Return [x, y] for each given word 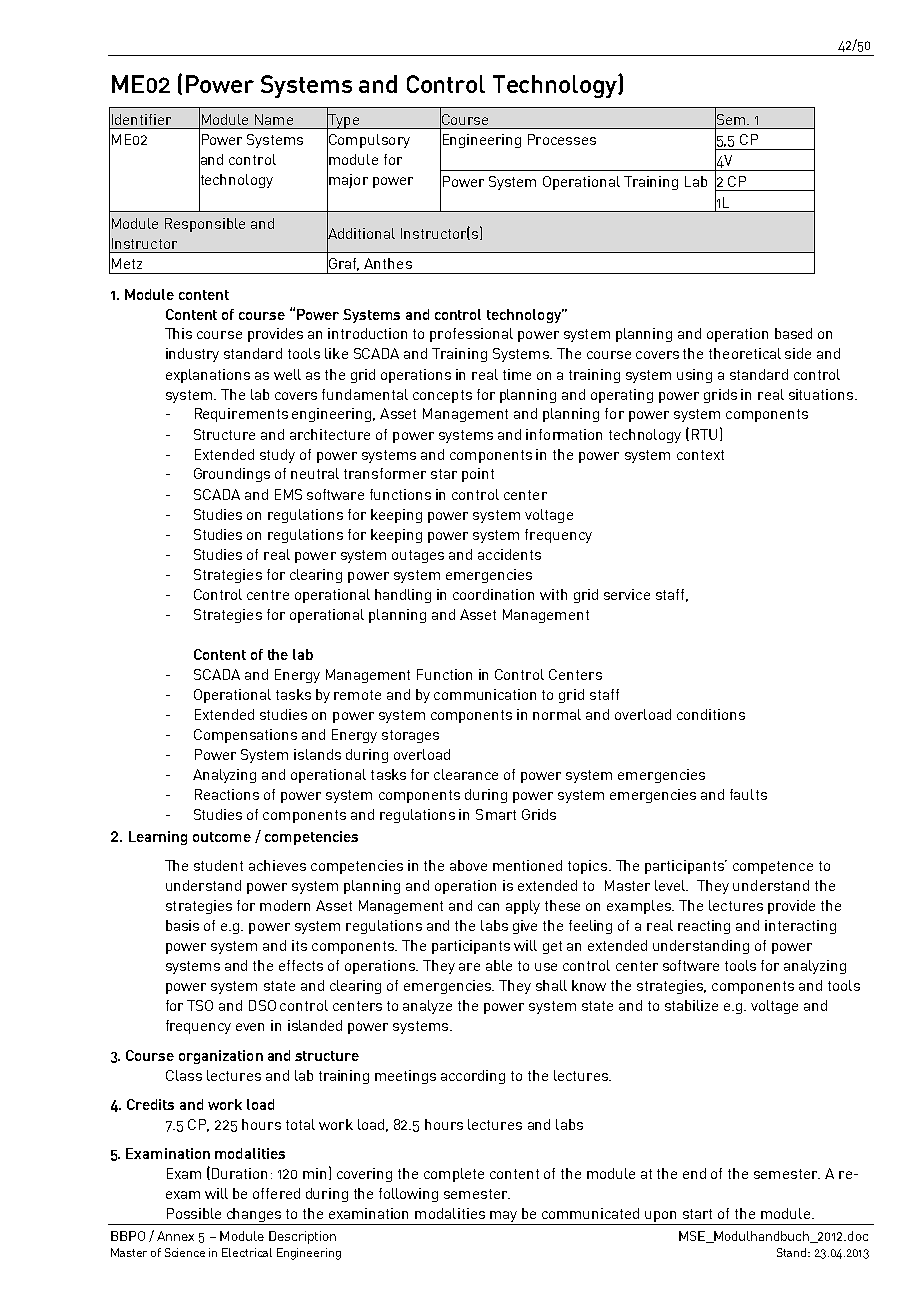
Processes [562, 139]
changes [254, 1216]
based [793, 333]
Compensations [245, 736]
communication [485, 694]
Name [274, 119]
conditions [711, 714]
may [504, 1218]
